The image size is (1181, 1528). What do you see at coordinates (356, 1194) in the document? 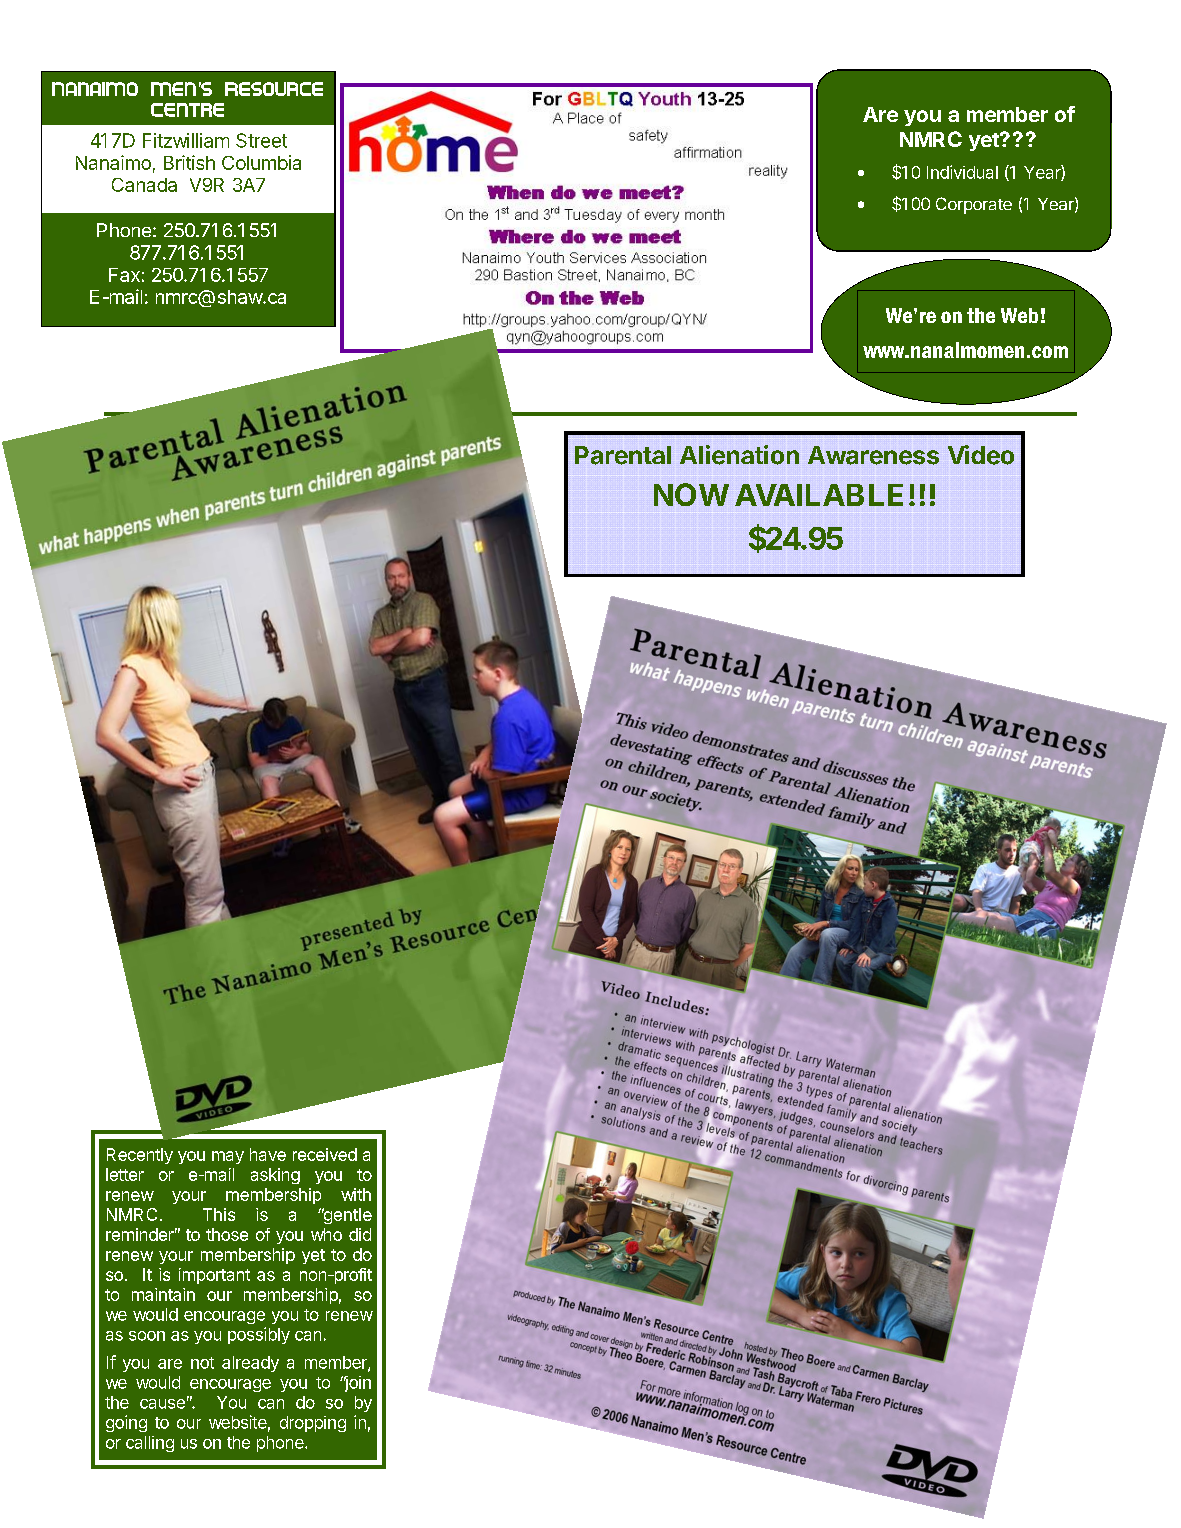
I see `with` at bounding box center [356, 1194].
